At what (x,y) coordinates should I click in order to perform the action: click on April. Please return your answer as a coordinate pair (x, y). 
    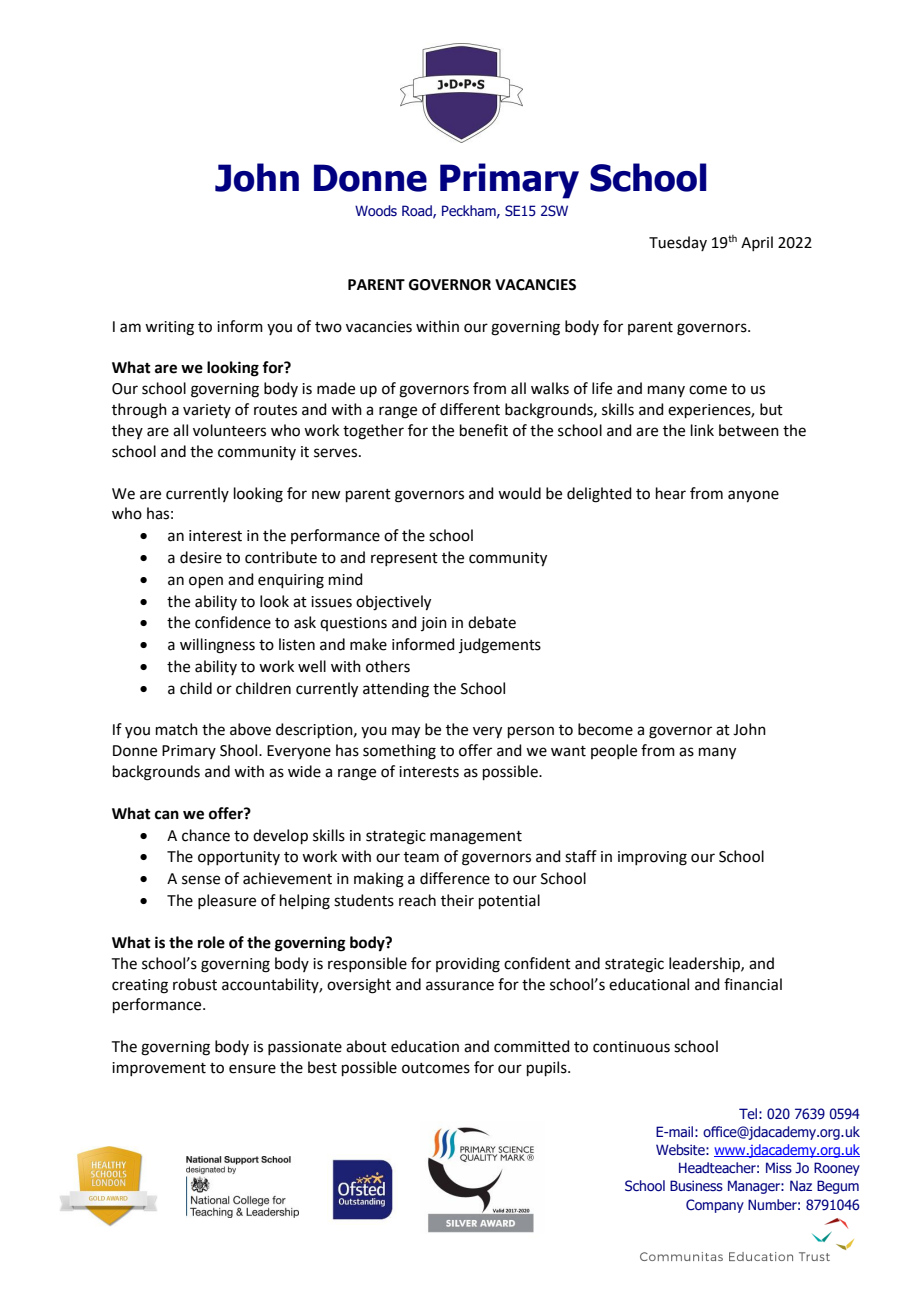
    Looking at the image, I should click on (757, 243).
